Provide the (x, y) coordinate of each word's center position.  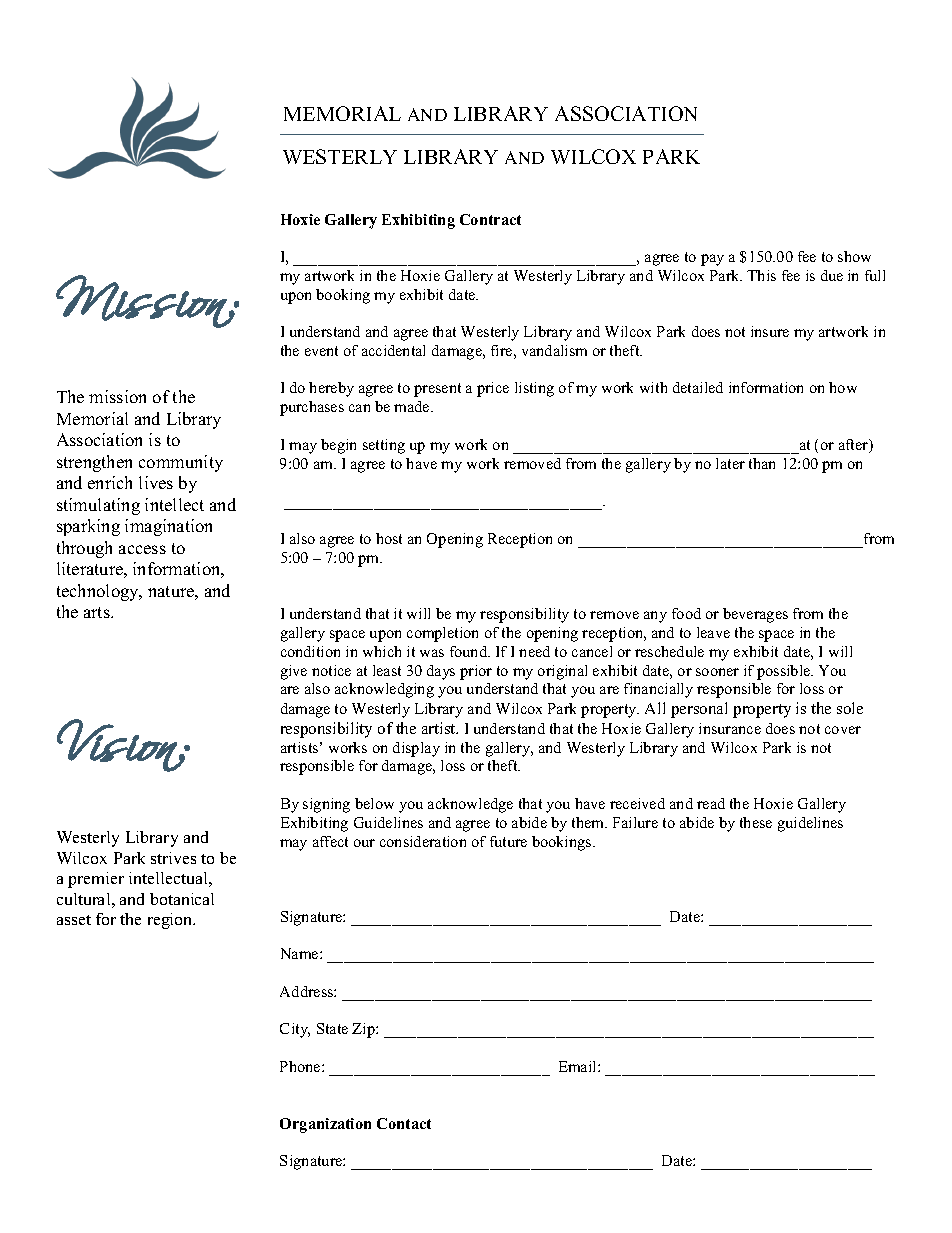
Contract (490, 219)
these (756, 822)
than (762, 463)
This (761, 275)
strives (173, 858)
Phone (301, 1066)
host (389, 538)
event (321, 351)
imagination (168, 527)
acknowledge (470, 805)
